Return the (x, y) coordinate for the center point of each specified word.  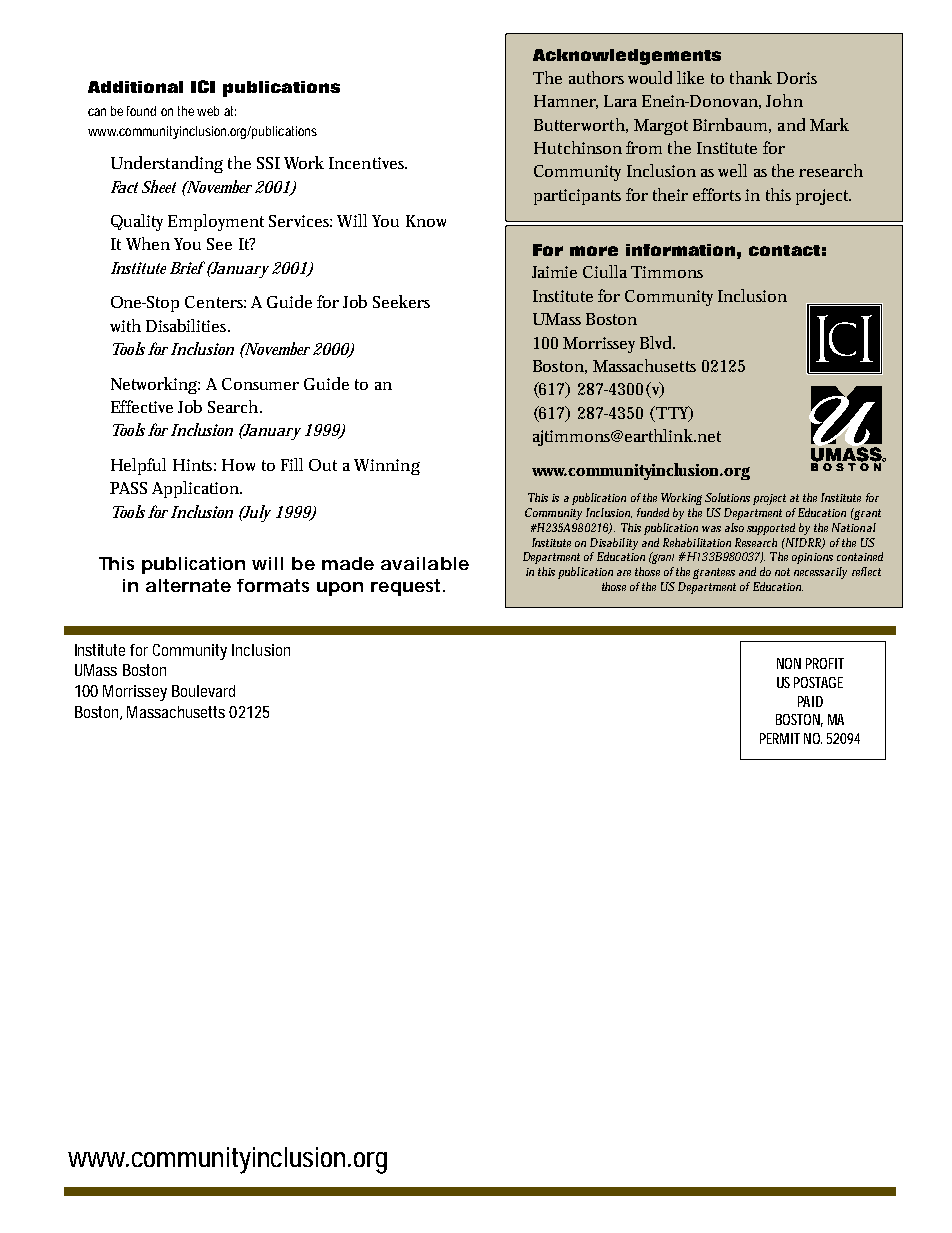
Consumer (260, 384)
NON (789, 663)
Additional (135, 87)
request (407, 587)
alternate (188, 585)
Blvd (657, 342)
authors (596, 77)
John (784, 100)
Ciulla (605, 271)
